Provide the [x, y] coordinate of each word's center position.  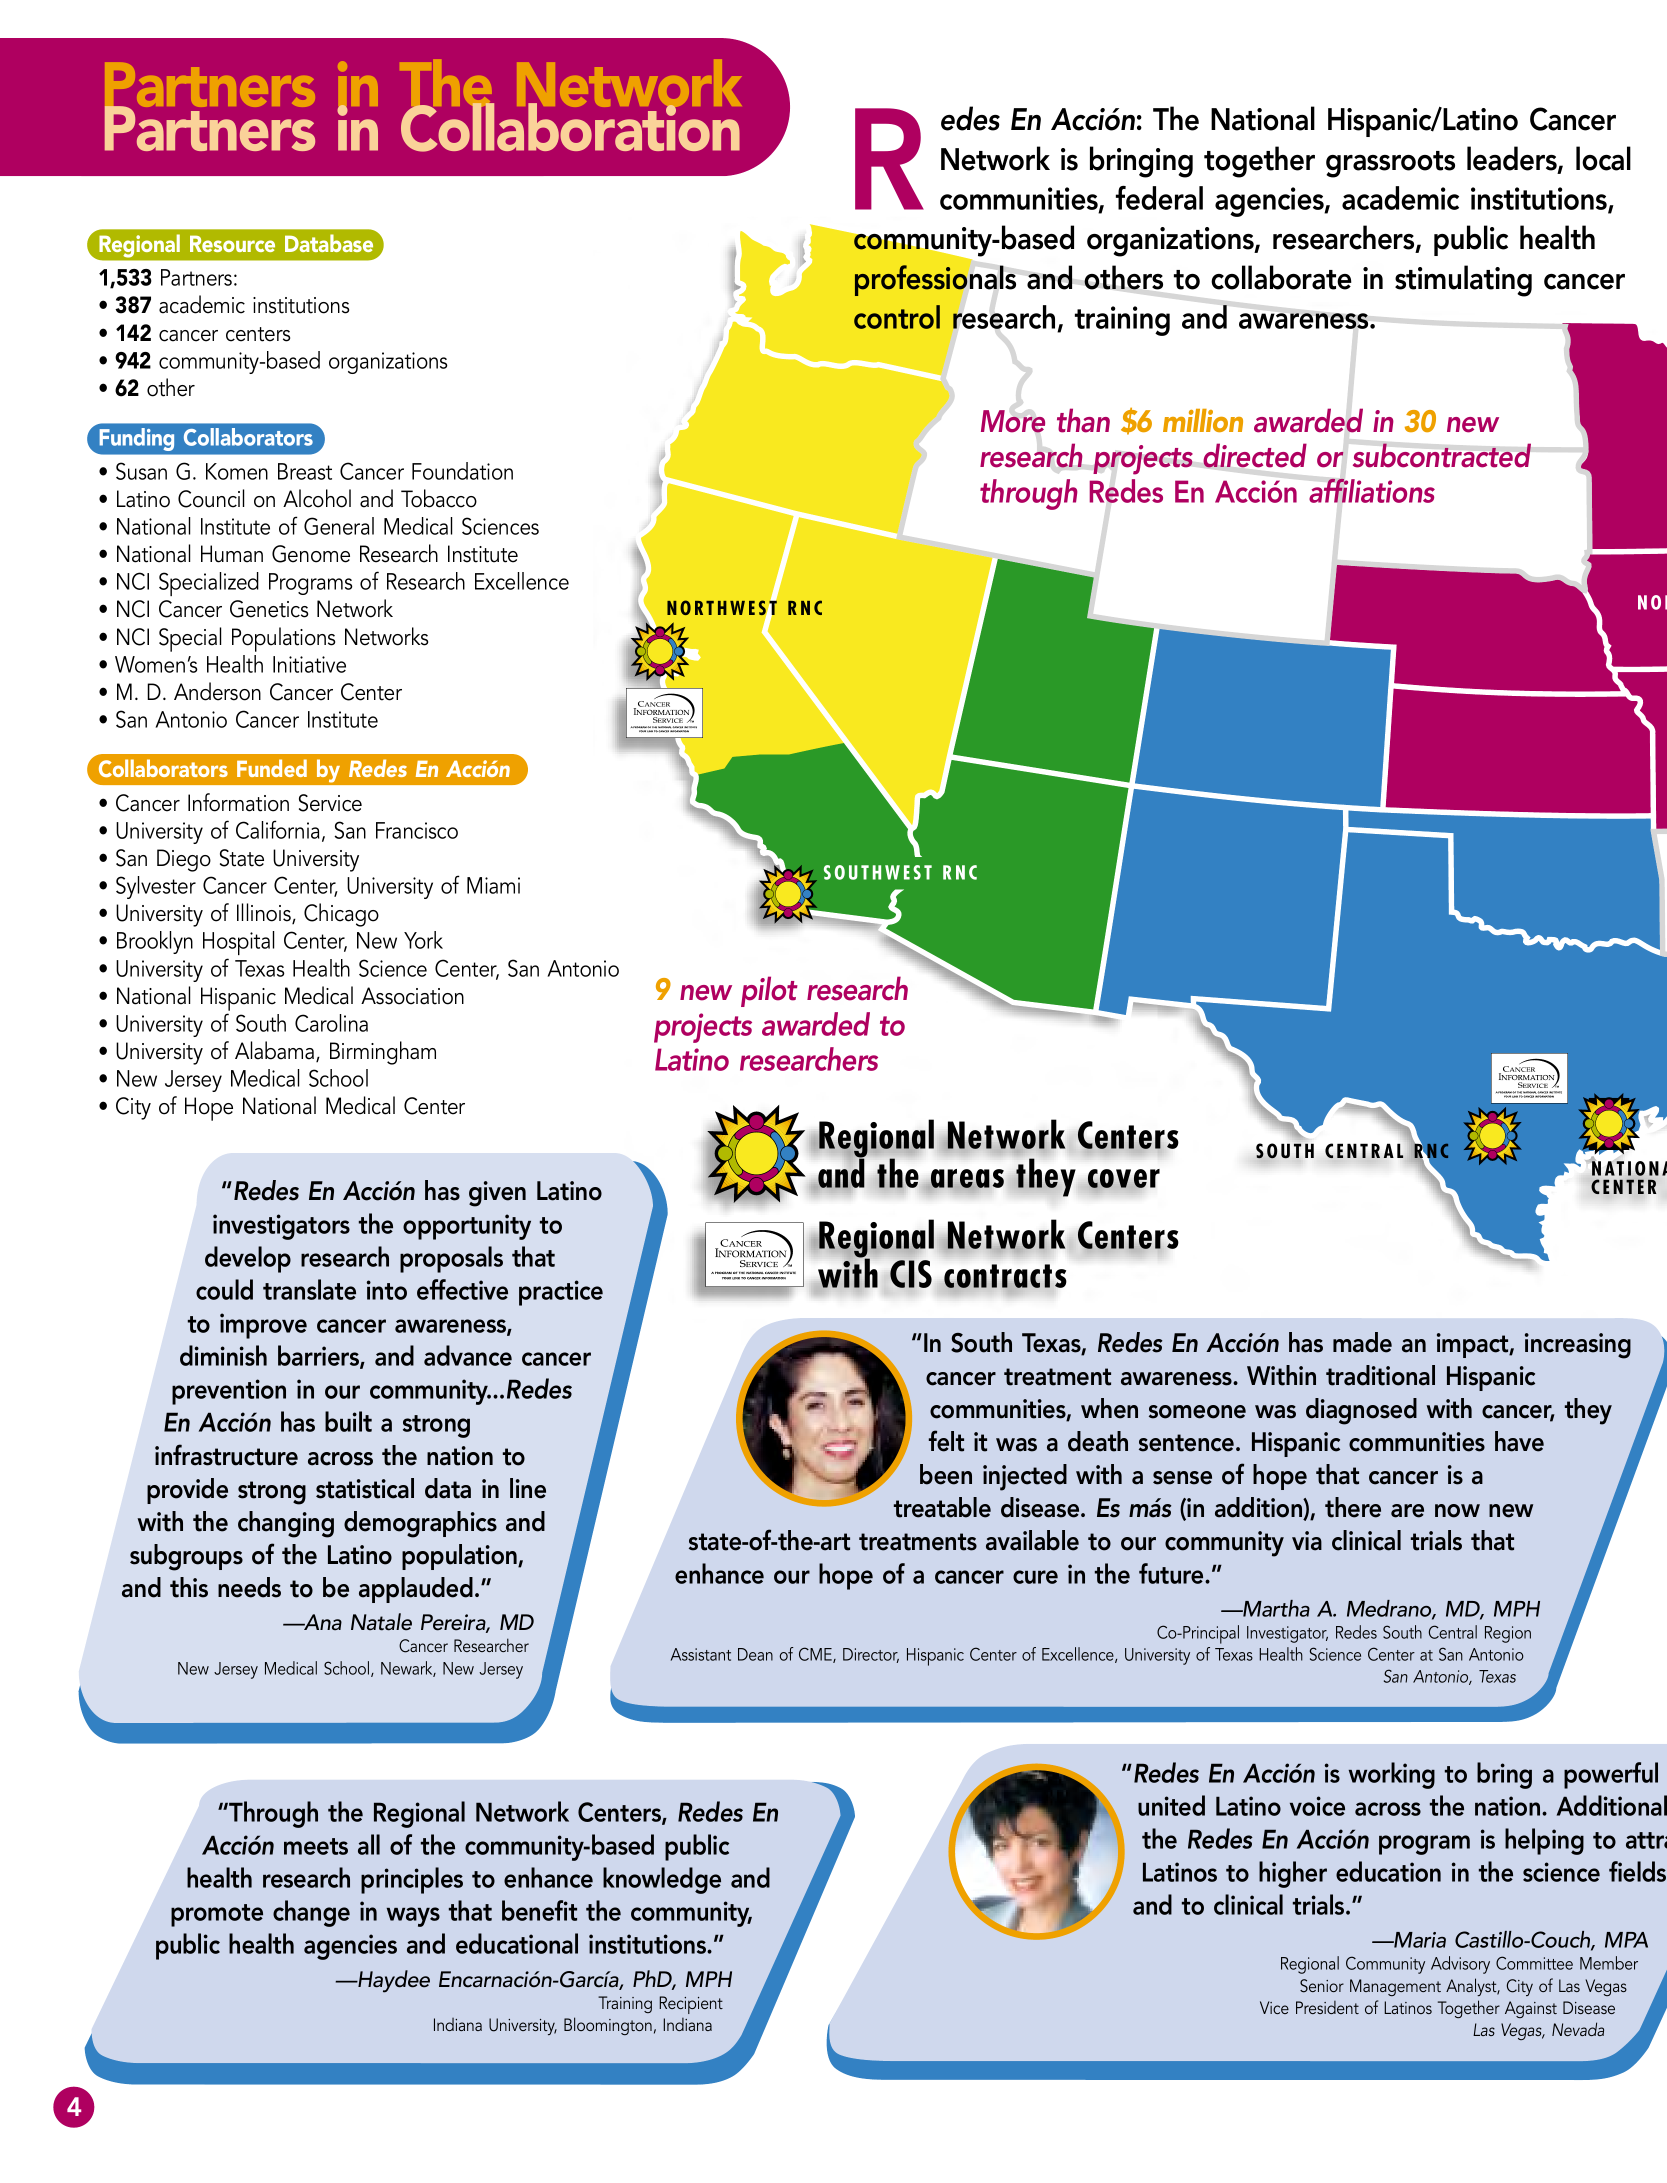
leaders [1513, 159]
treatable [942, 1507]
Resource [232, 243]
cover [1123, 1180]
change [311, 1913]
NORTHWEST [722, 608]
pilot [769, 991]
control [897, 317]
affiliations [1372, 490]
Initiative [309, 664]
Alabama [276, 1051]
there [1353, 1507]
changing [286, 1524]
